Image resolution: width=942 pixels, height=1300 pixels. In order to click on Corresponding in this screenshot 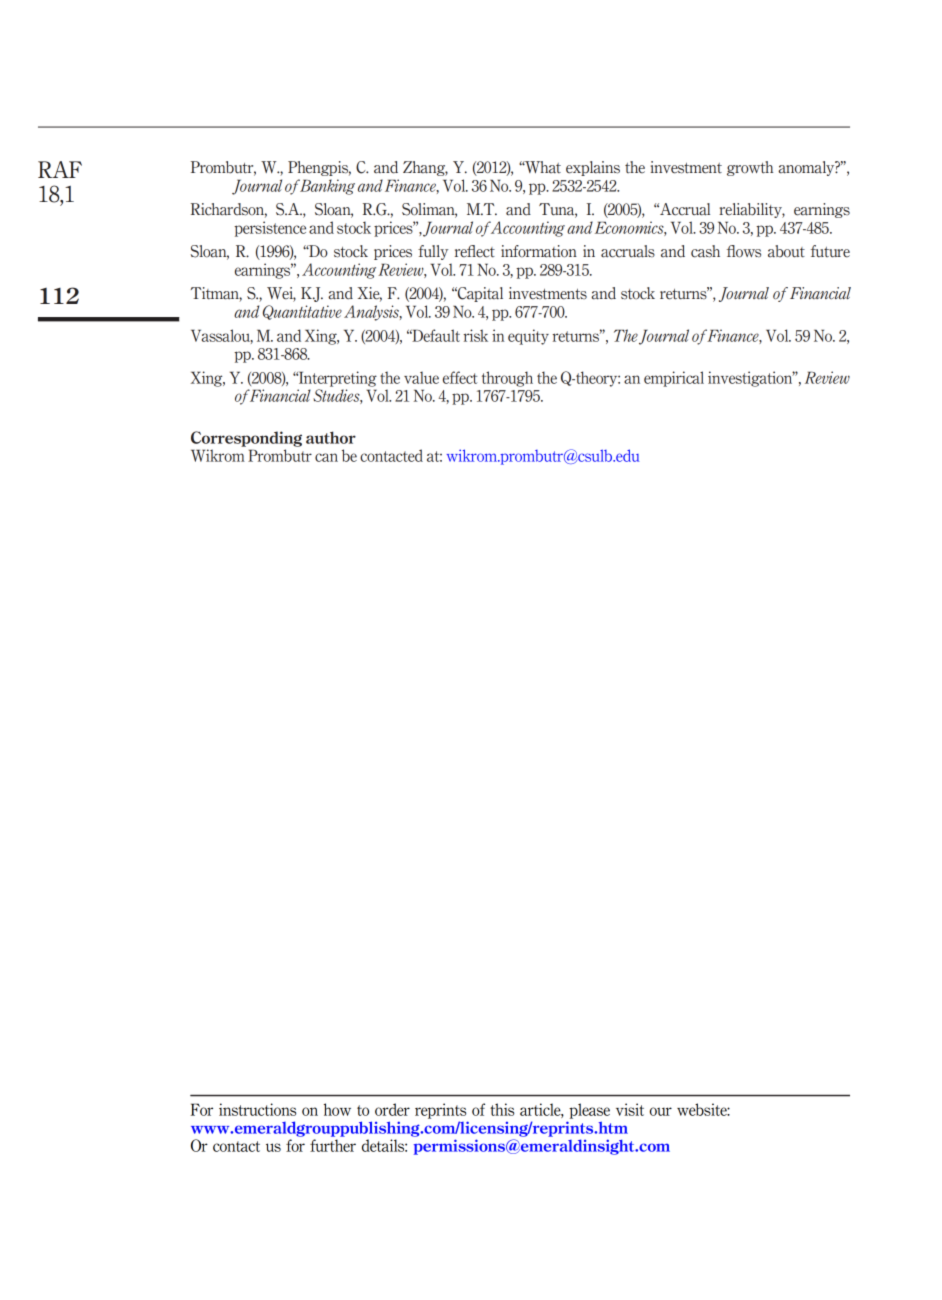, I will do `click(246, 439)`.
